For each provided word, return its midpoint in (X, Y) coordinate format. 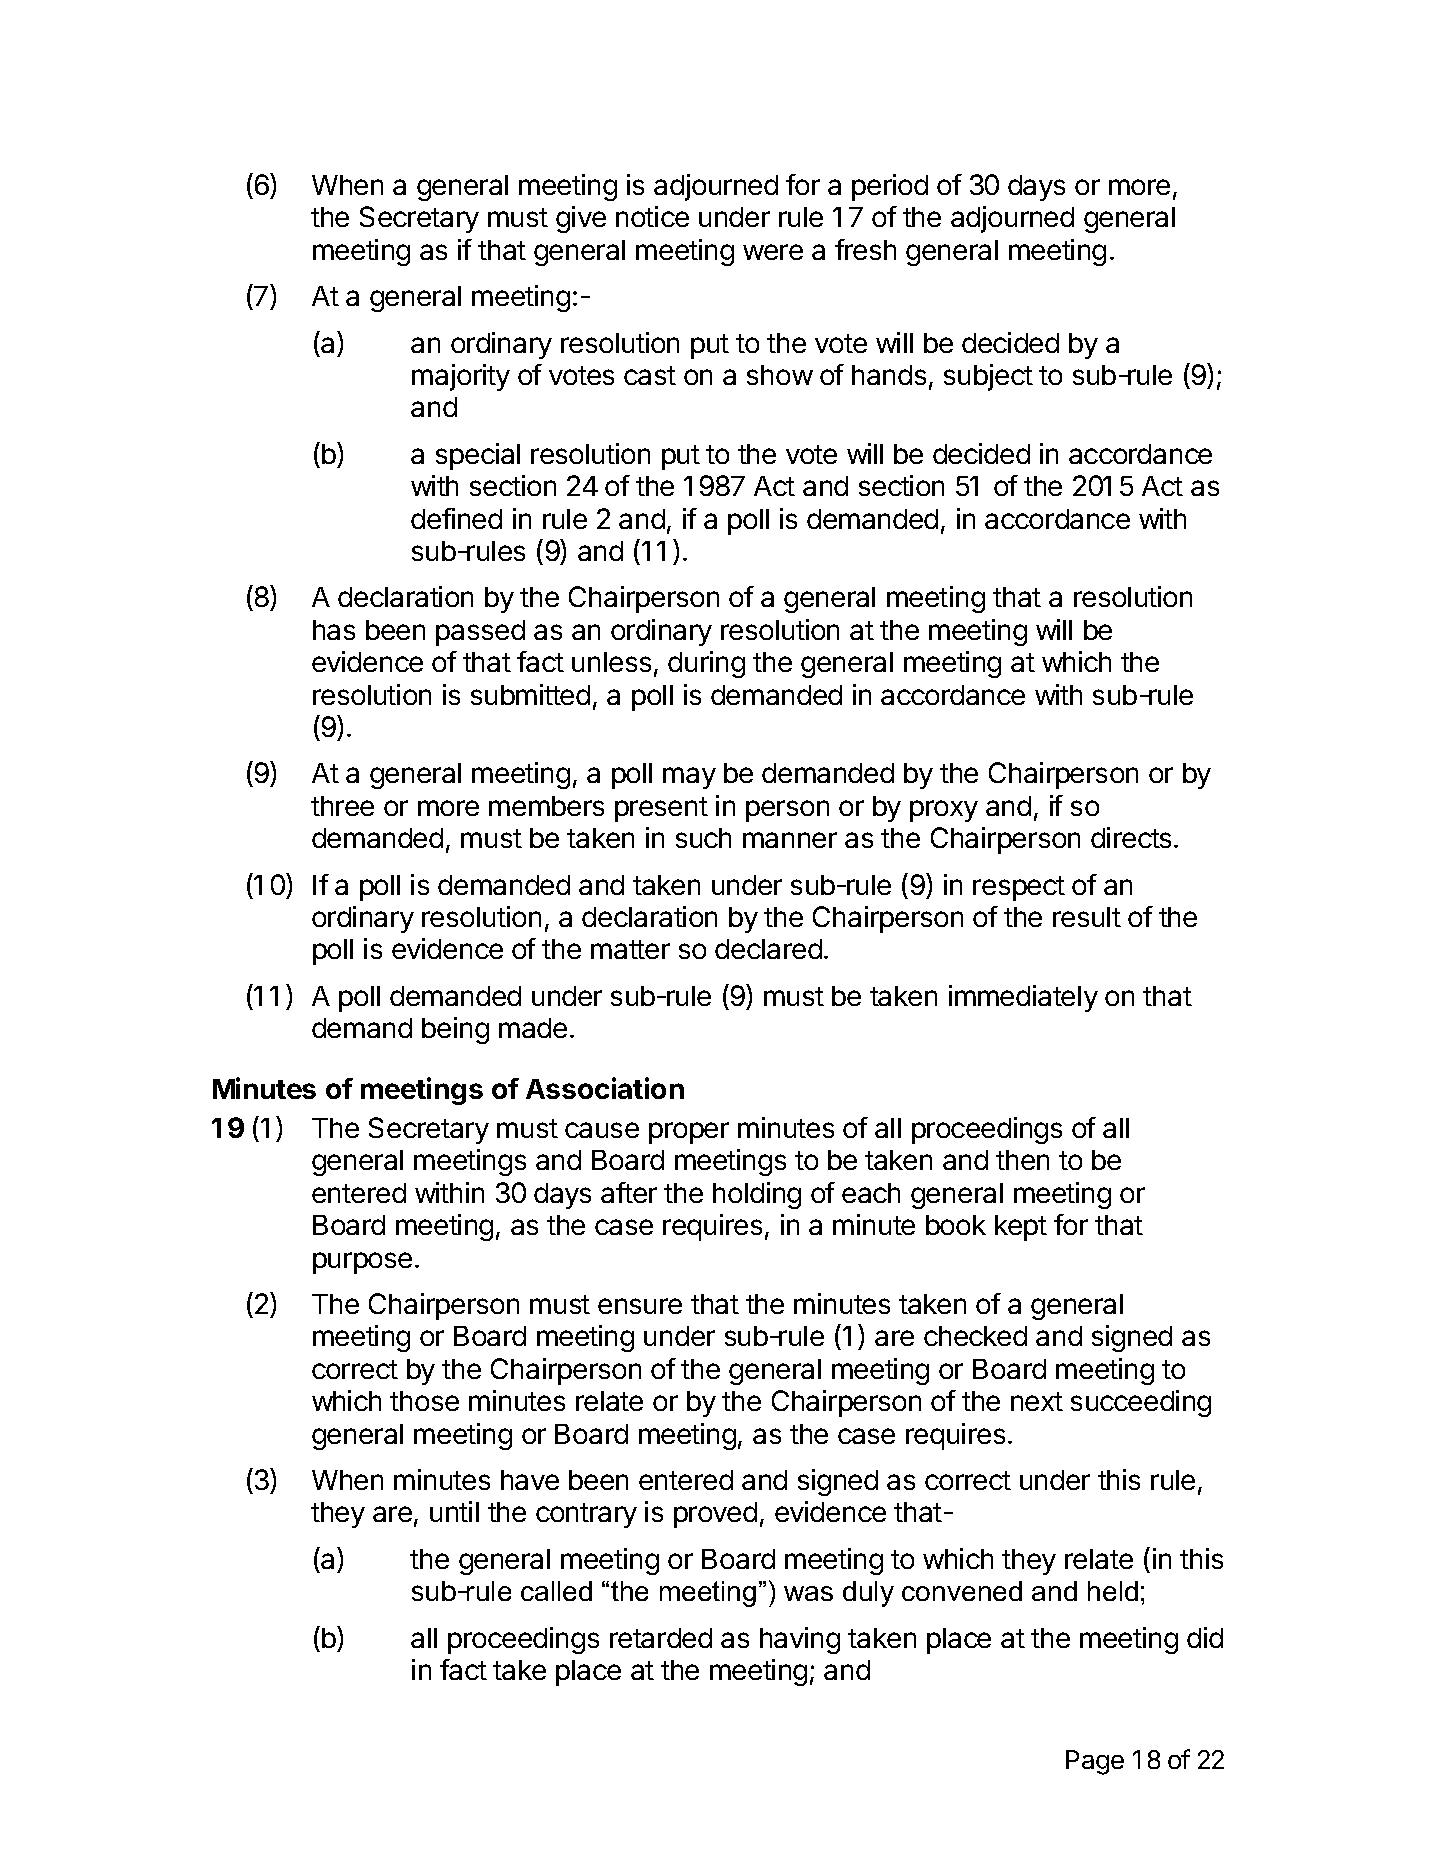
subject (988, 377)
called (556, 1591)
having (800, 1640)
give (581, 219)
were (773, 252)
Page (1095, 1762)
